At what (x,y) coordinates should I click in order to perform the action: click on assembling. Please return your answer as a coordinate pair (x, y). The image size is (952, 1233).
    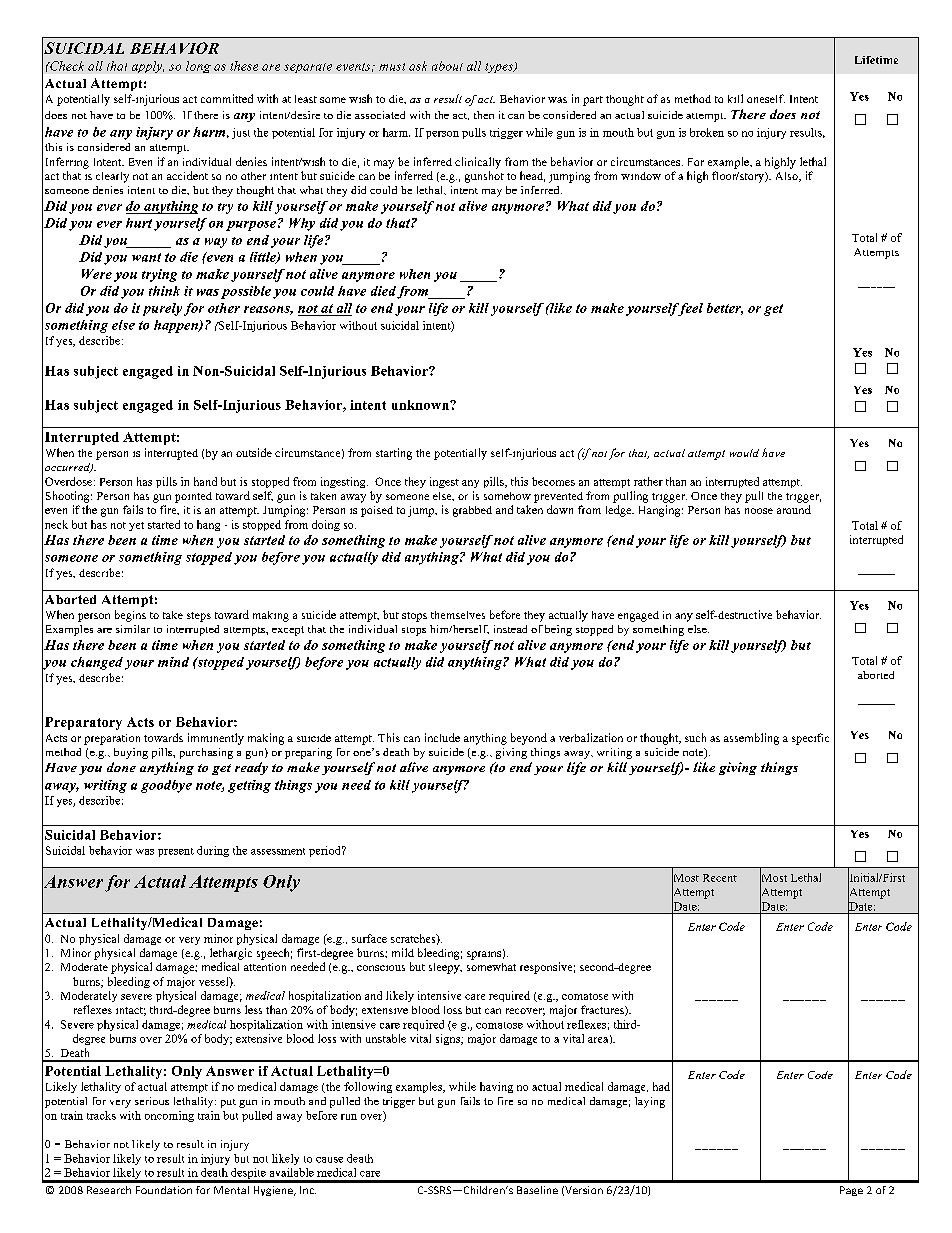
    Looking at the image, I should click on (751, 739).
